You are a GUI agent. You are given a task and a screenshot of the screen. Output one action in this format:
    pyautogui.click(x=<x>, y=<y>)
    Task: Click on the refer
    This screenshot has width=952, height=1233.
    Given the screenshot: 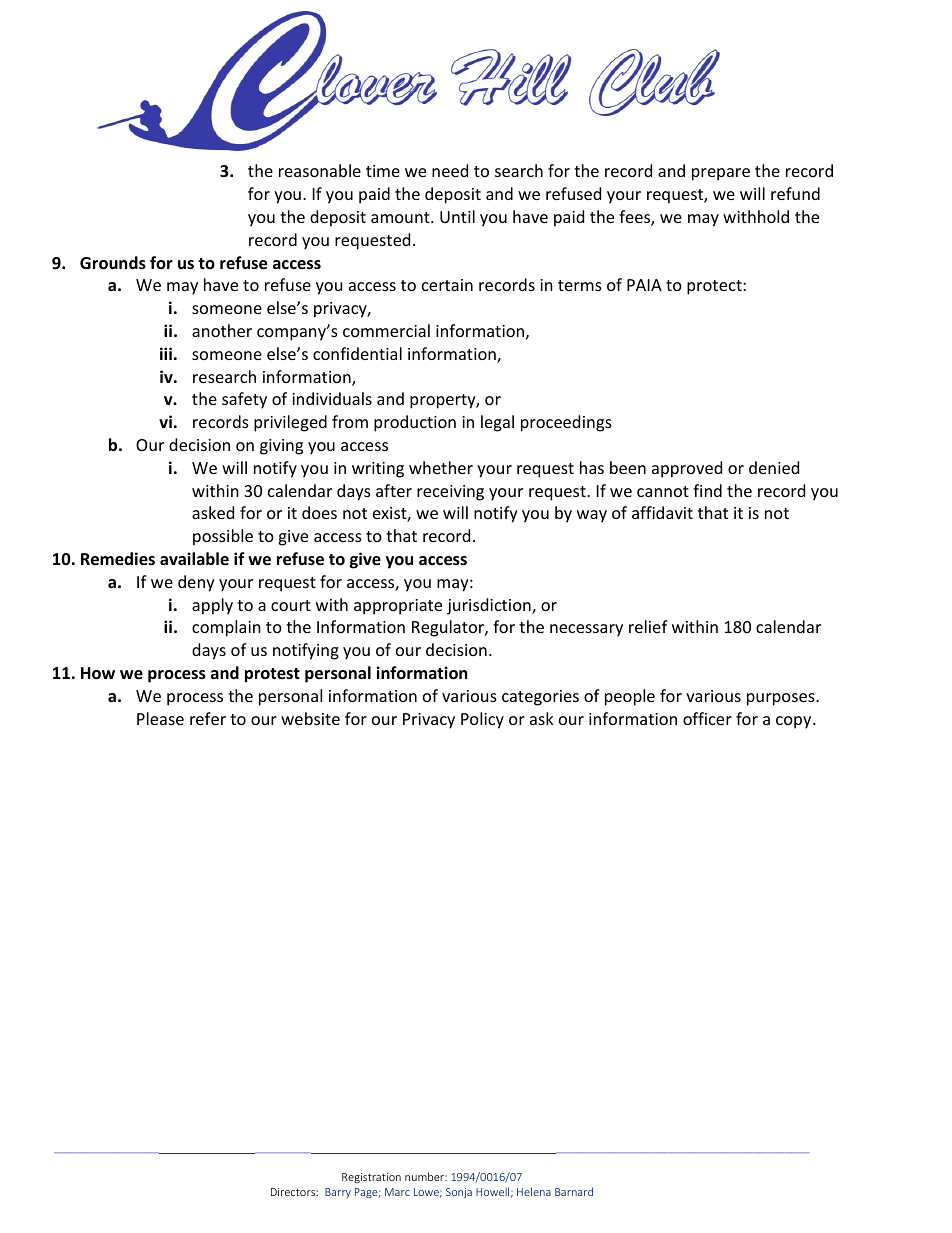 What is the action you would take?
    pyautogui.click(x=208, y=718)
